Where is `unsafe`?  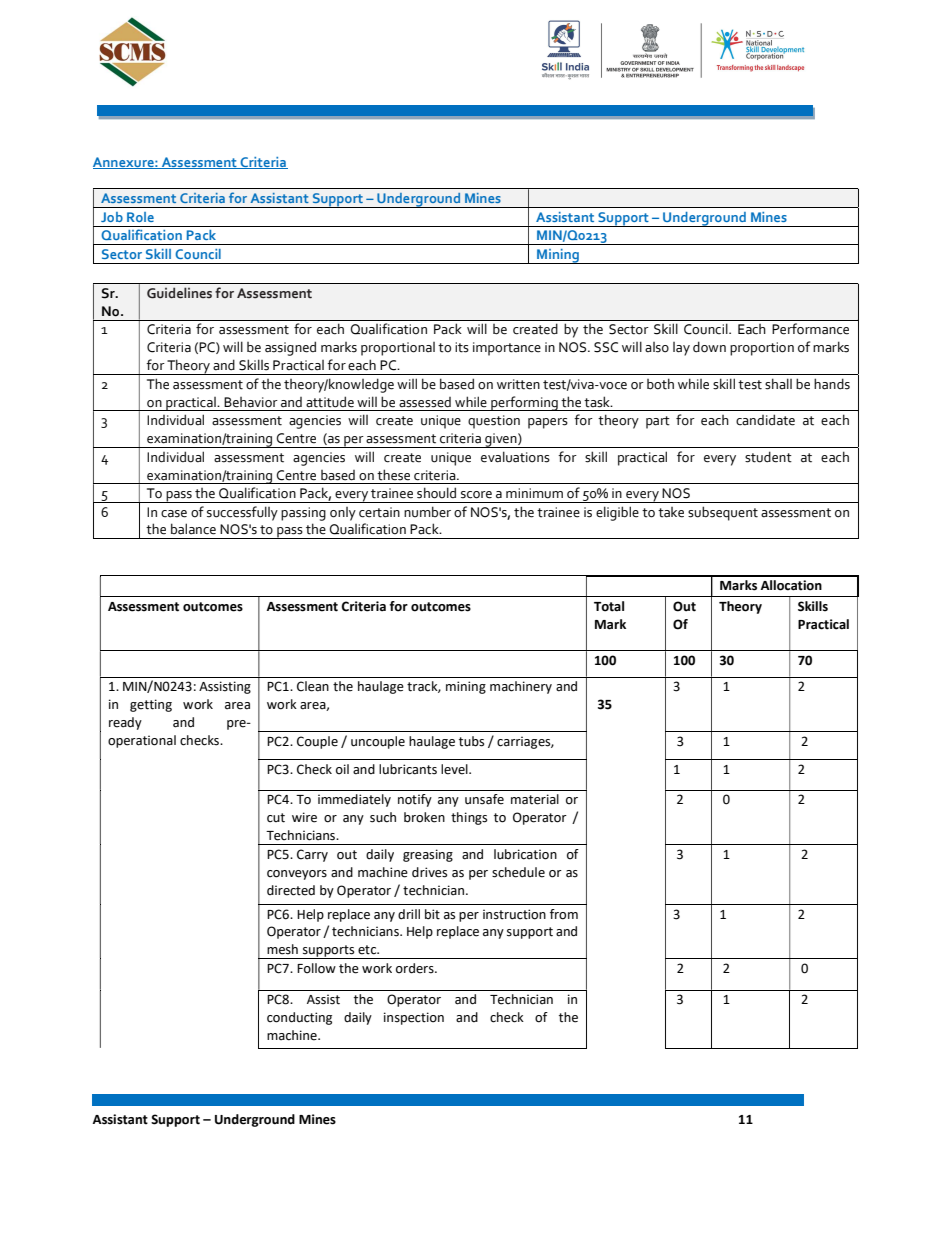 unsafe is located at coordinates (484, 799).
